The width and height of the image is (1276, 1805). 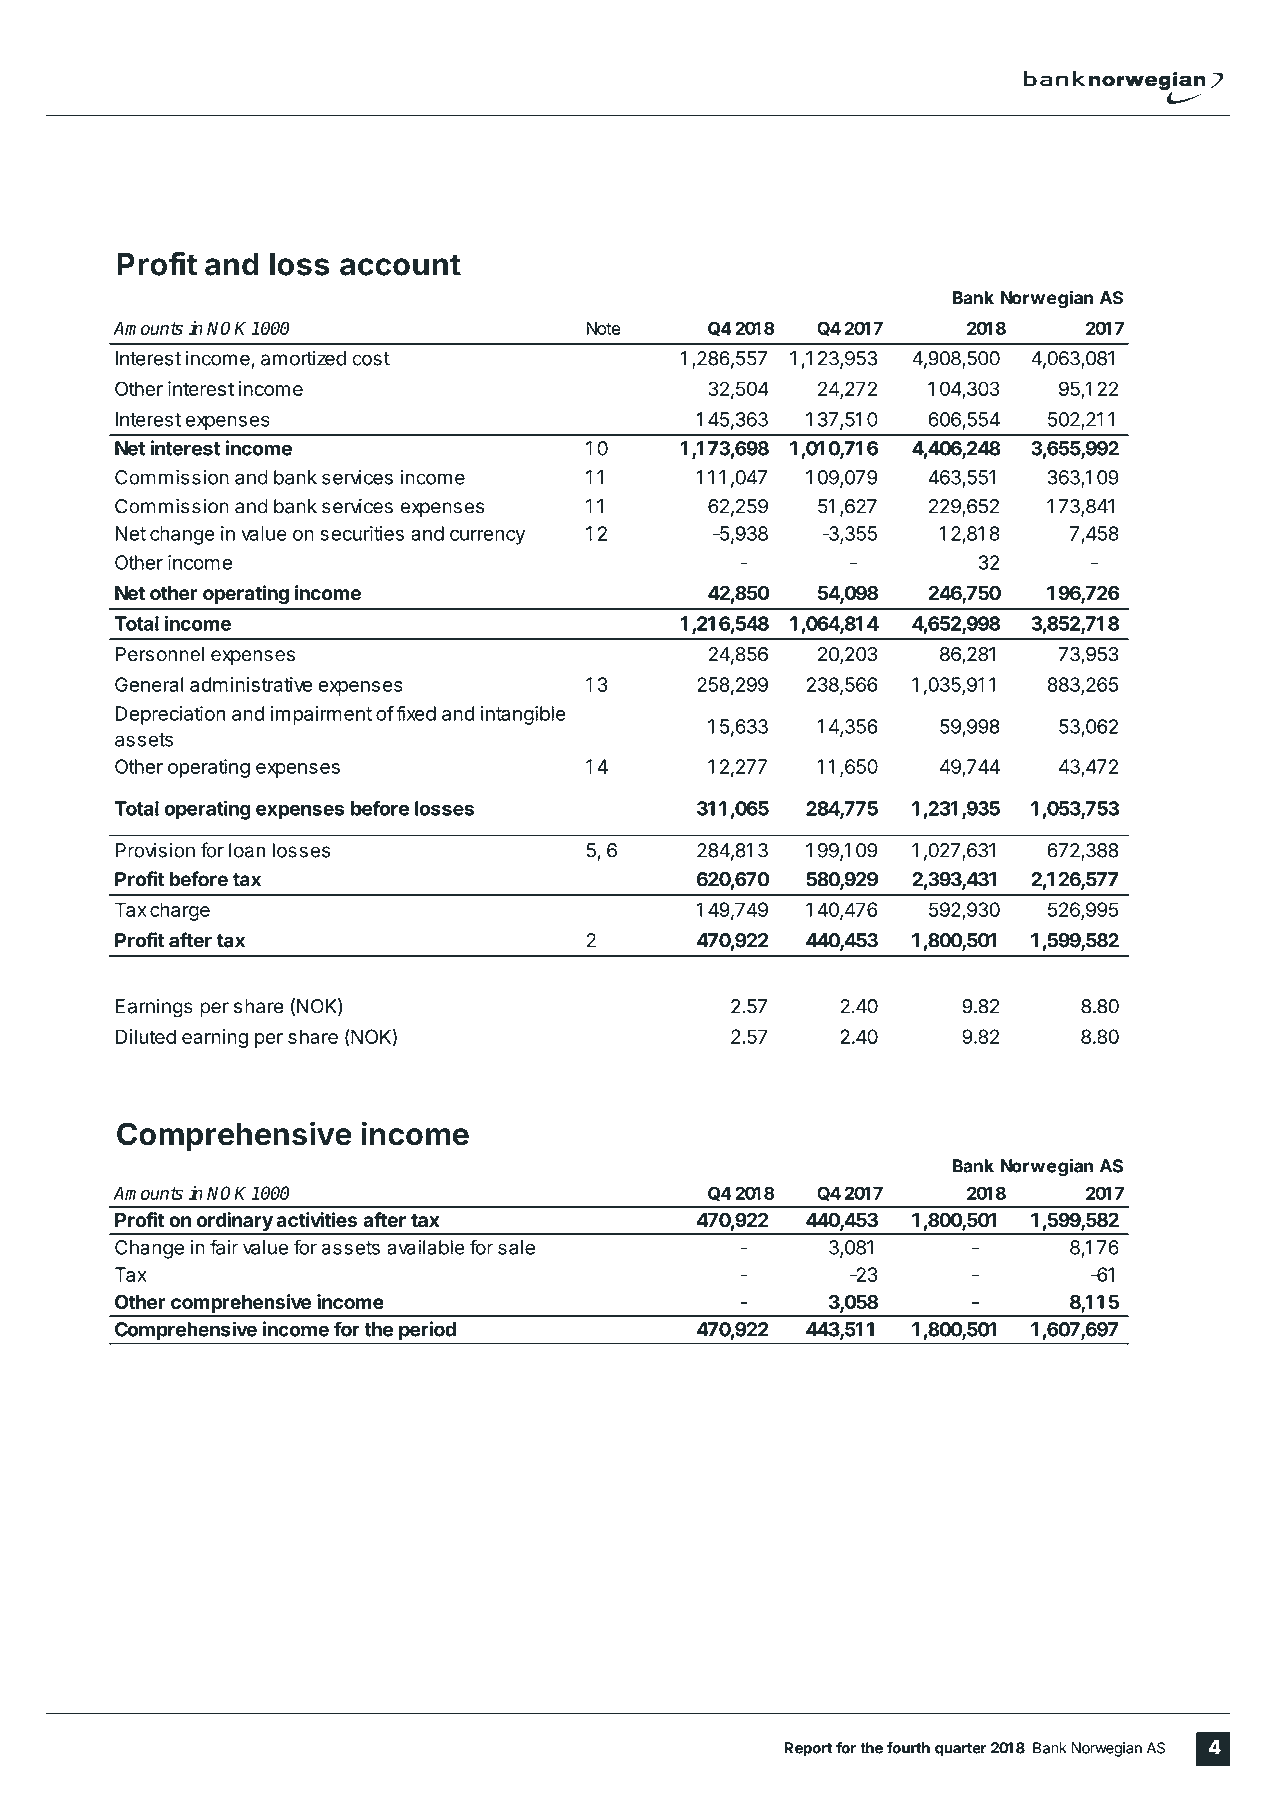 What do you see at coordinates (224, 1247) in the image?
I see `fair` at bounding box center [224, 1247].
